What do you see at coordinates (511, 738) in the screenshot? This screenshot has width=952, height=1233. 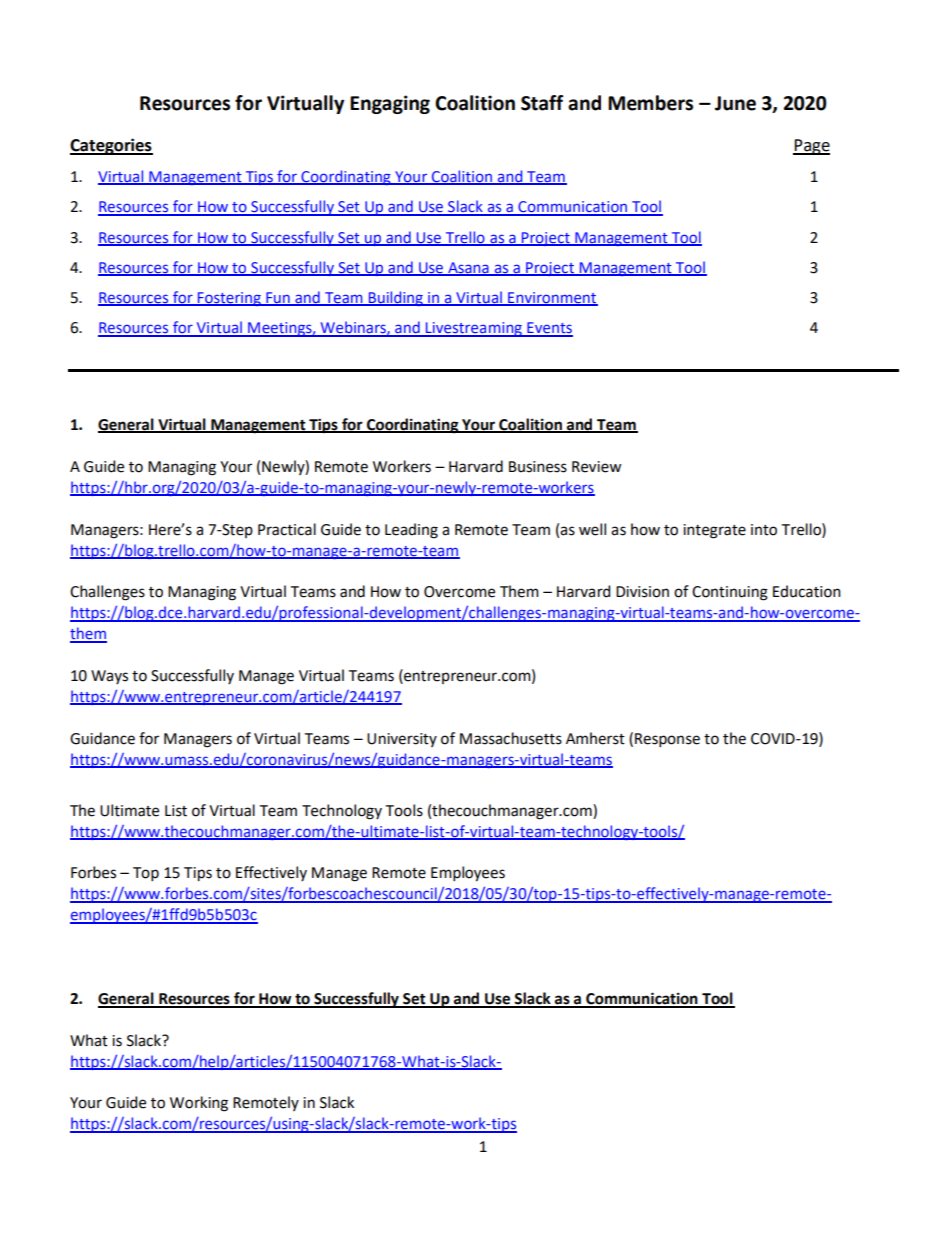 I see `Massachusetts` at bounding box center [511, 738].
